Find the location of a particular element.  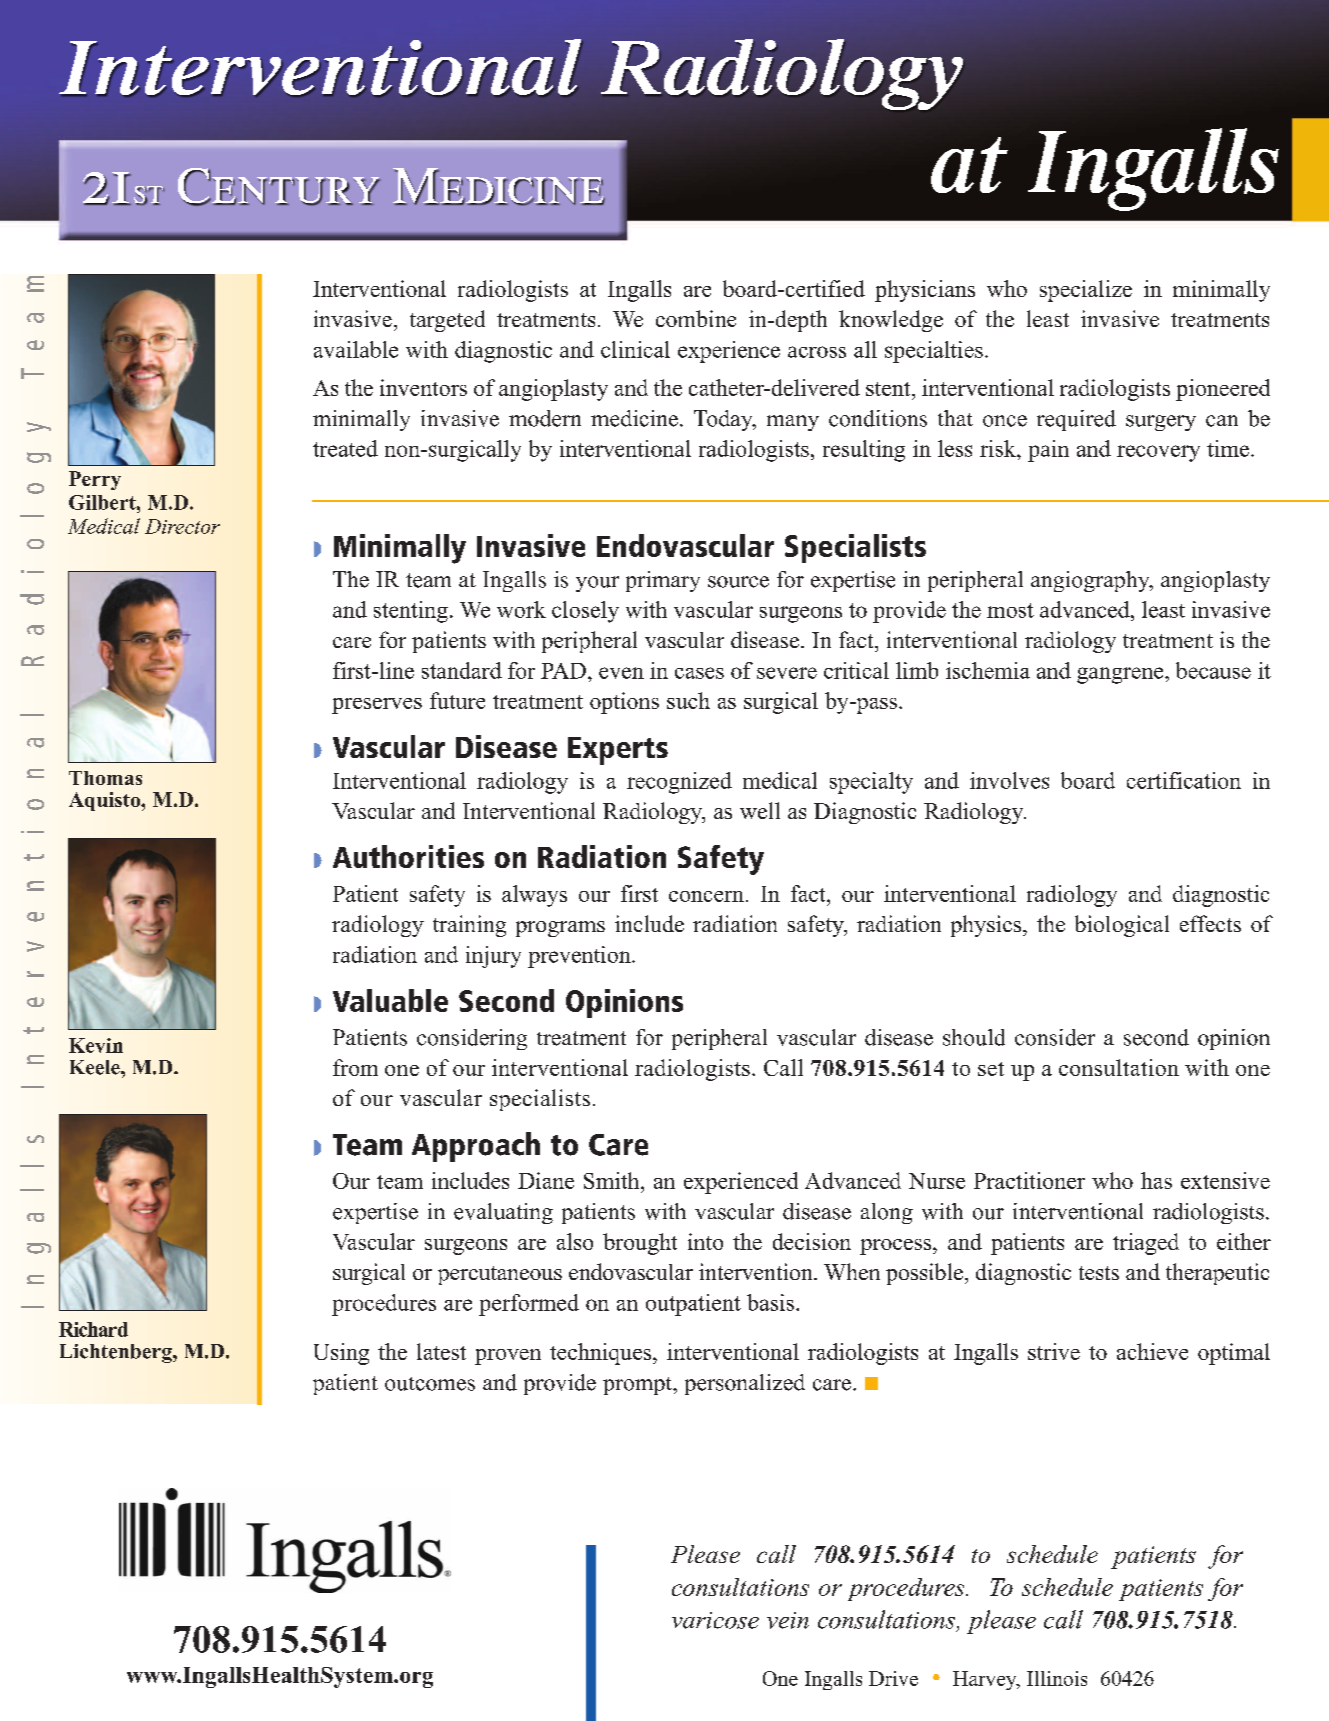

specialize is located at coordinates (1086, 291).
